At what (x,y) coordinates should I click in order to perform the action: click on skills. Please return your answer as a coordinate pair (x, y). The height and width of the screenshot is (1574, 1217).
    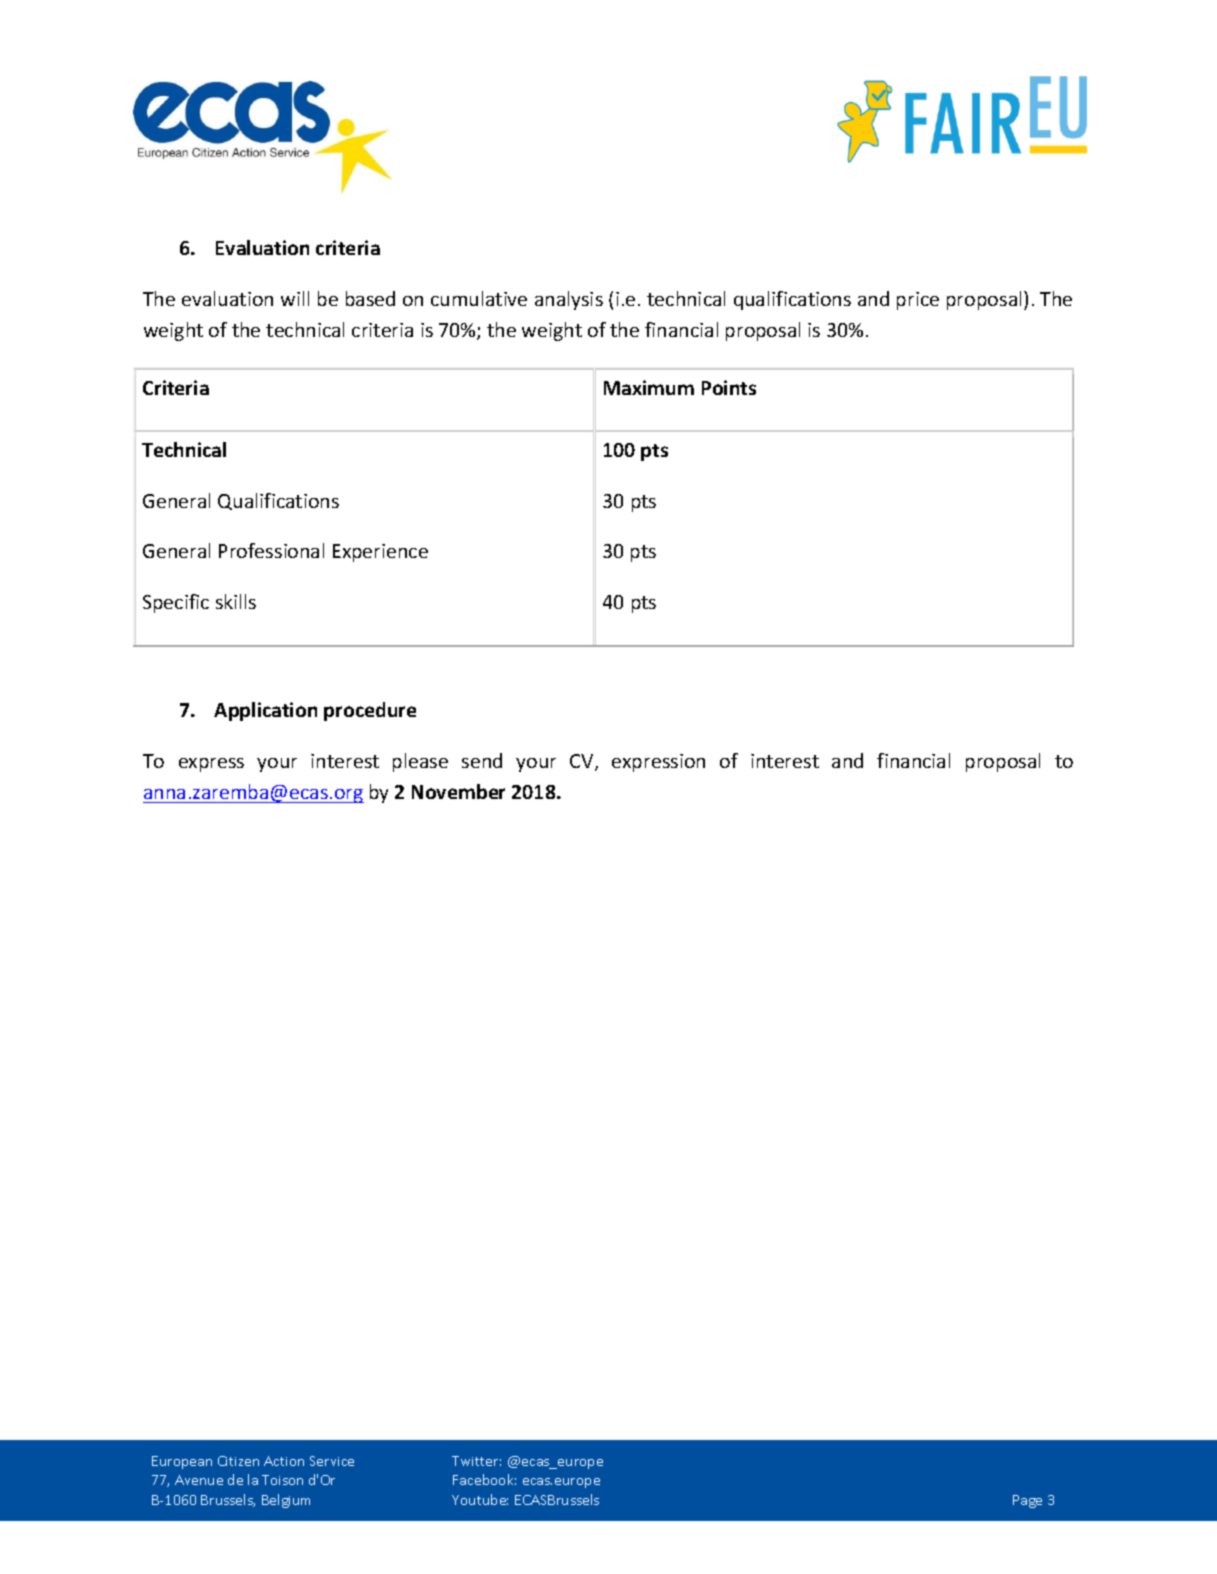
    Looking at the image, I should click on (236, 601).
